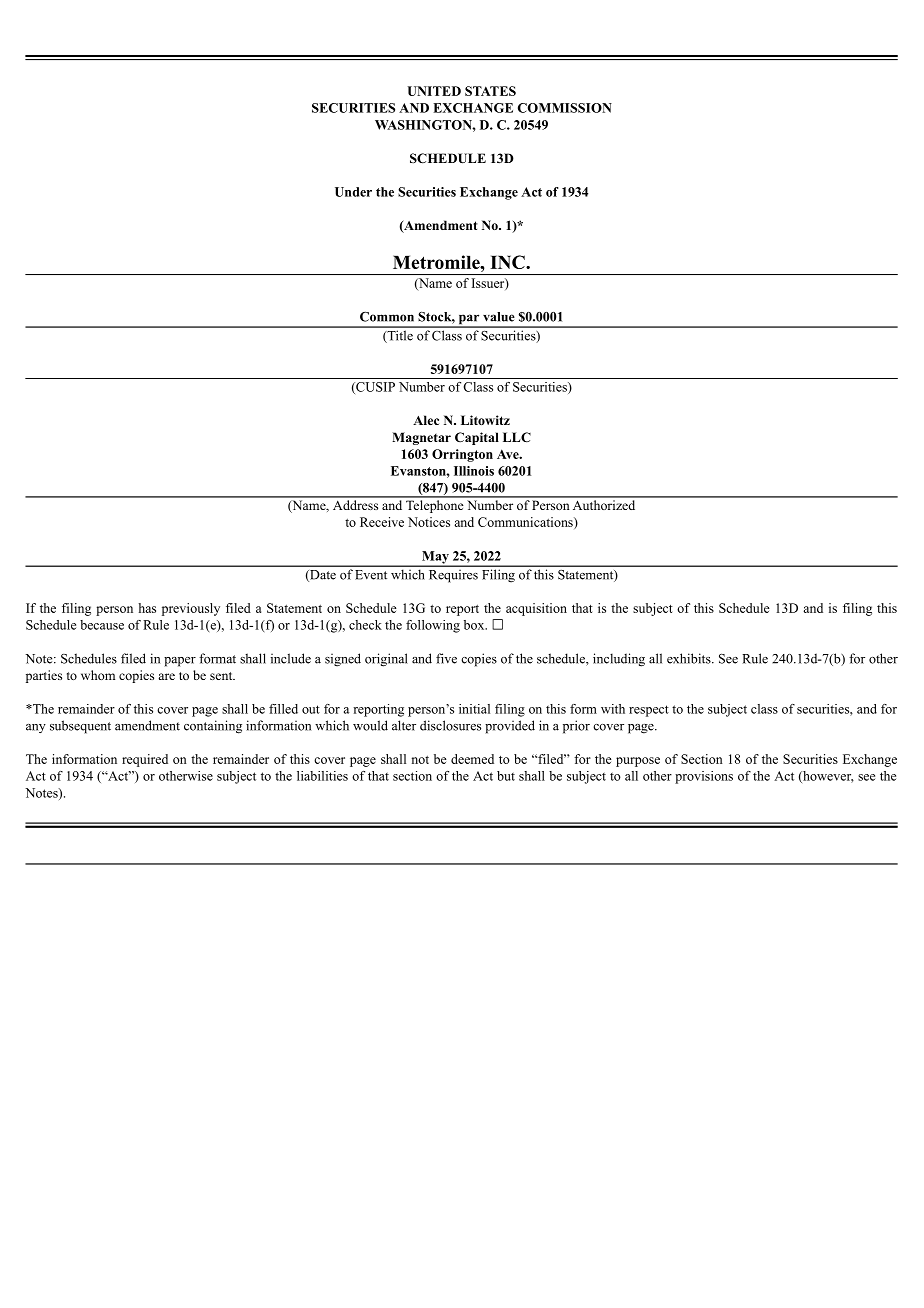 Image resolution: width=924 pixels, height=1308 pixels. Describe the element at coordinates (472, 759) in the screenshot. I see `deemed` at that location.
